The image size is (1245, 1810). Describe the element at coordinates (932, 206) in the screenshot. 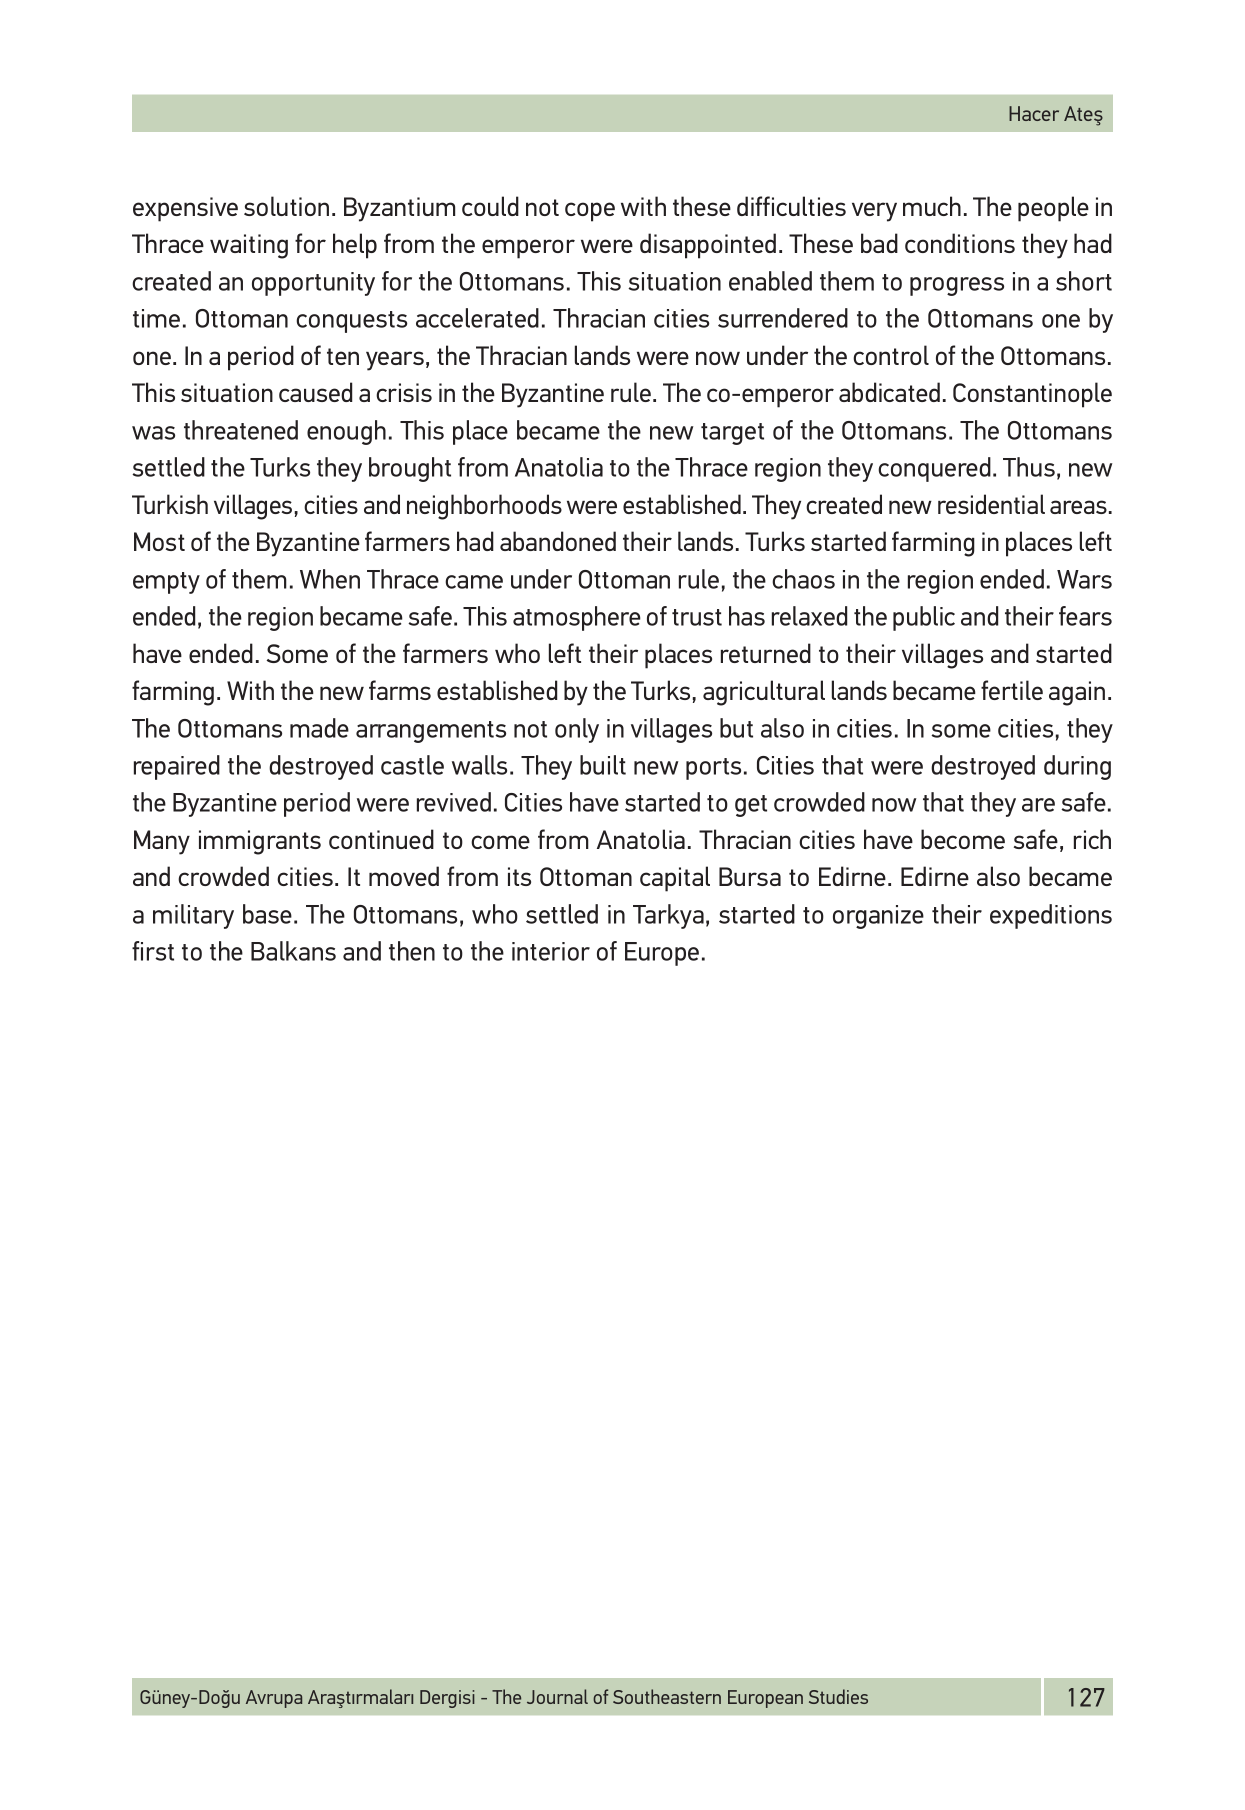

I see `much` at that location.
